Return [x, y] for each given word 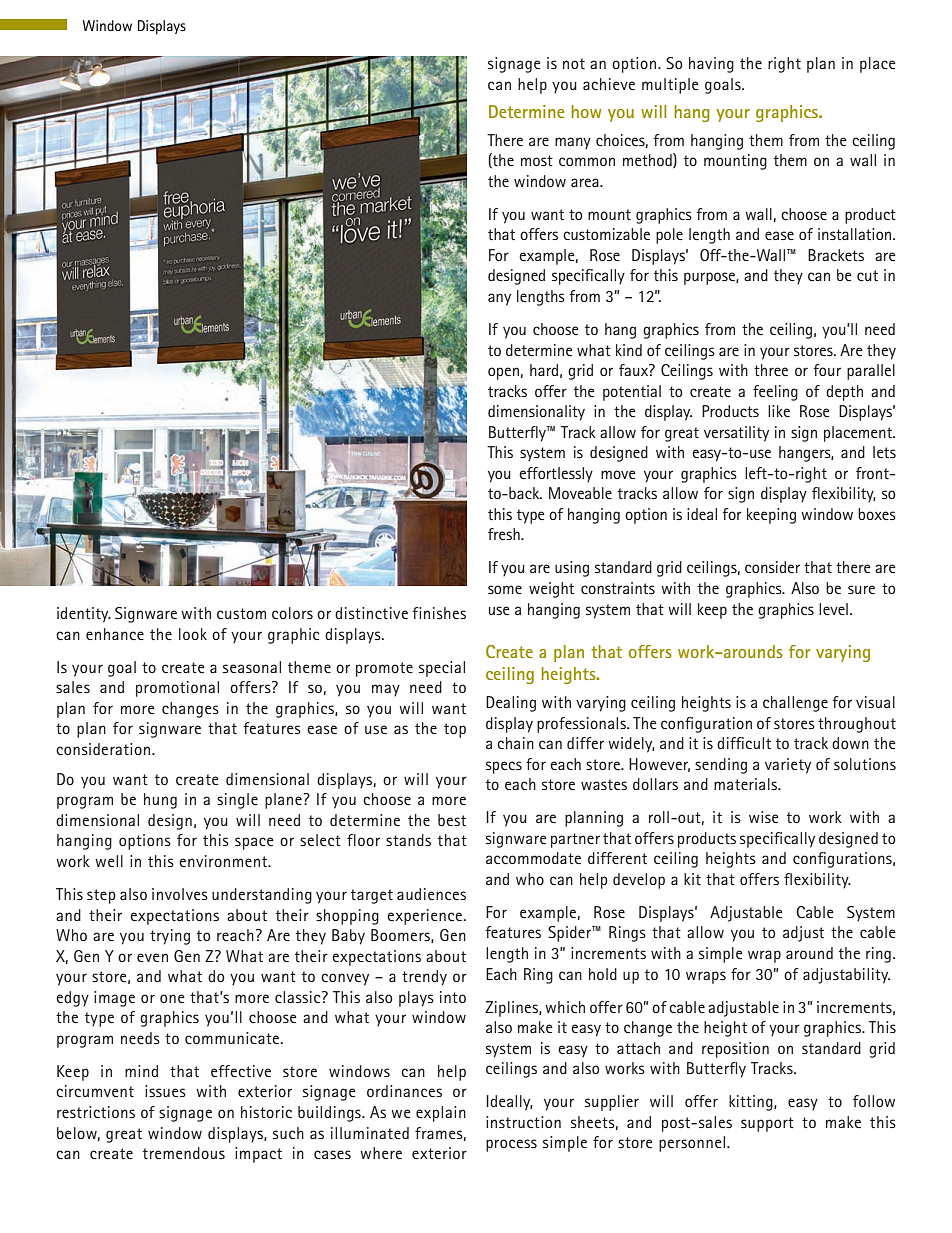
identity [84, 615]
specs [504, 767]
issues [165, 1091]
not [574, 63]
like [779, 411]
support [767, 1124]
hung [160, 801]
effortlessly [556, 475]
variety [788, 766]
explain [441, 1114]
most [537, 160]
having [711, 65]
